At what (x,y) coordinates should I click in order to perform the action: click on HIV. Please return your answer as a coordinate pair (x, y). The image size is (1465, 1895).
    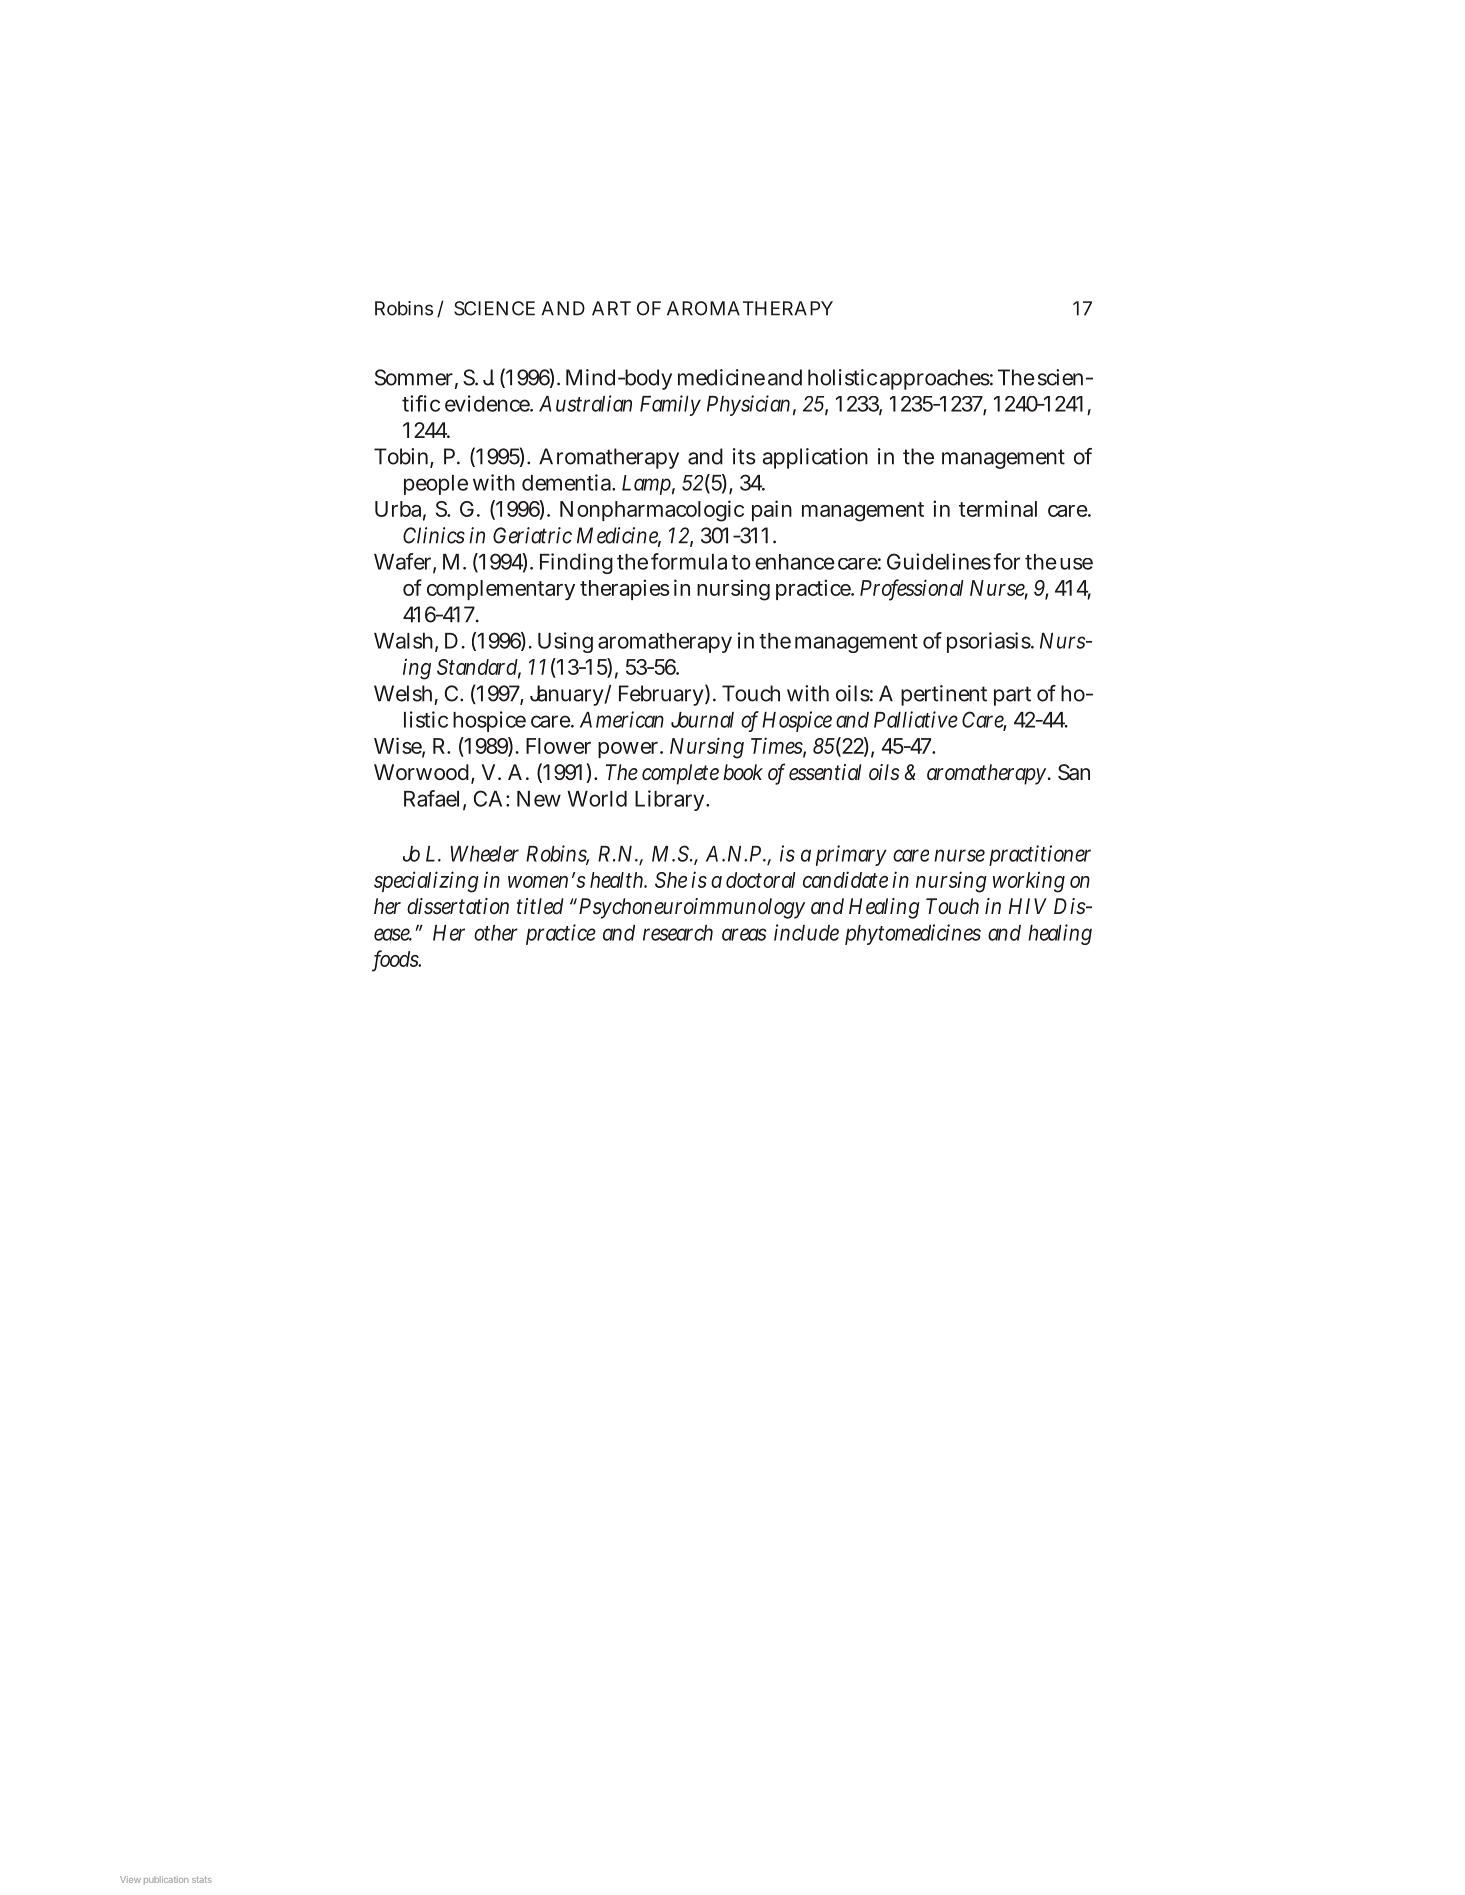
    Looking at the image, I should click on (1028, 906).
